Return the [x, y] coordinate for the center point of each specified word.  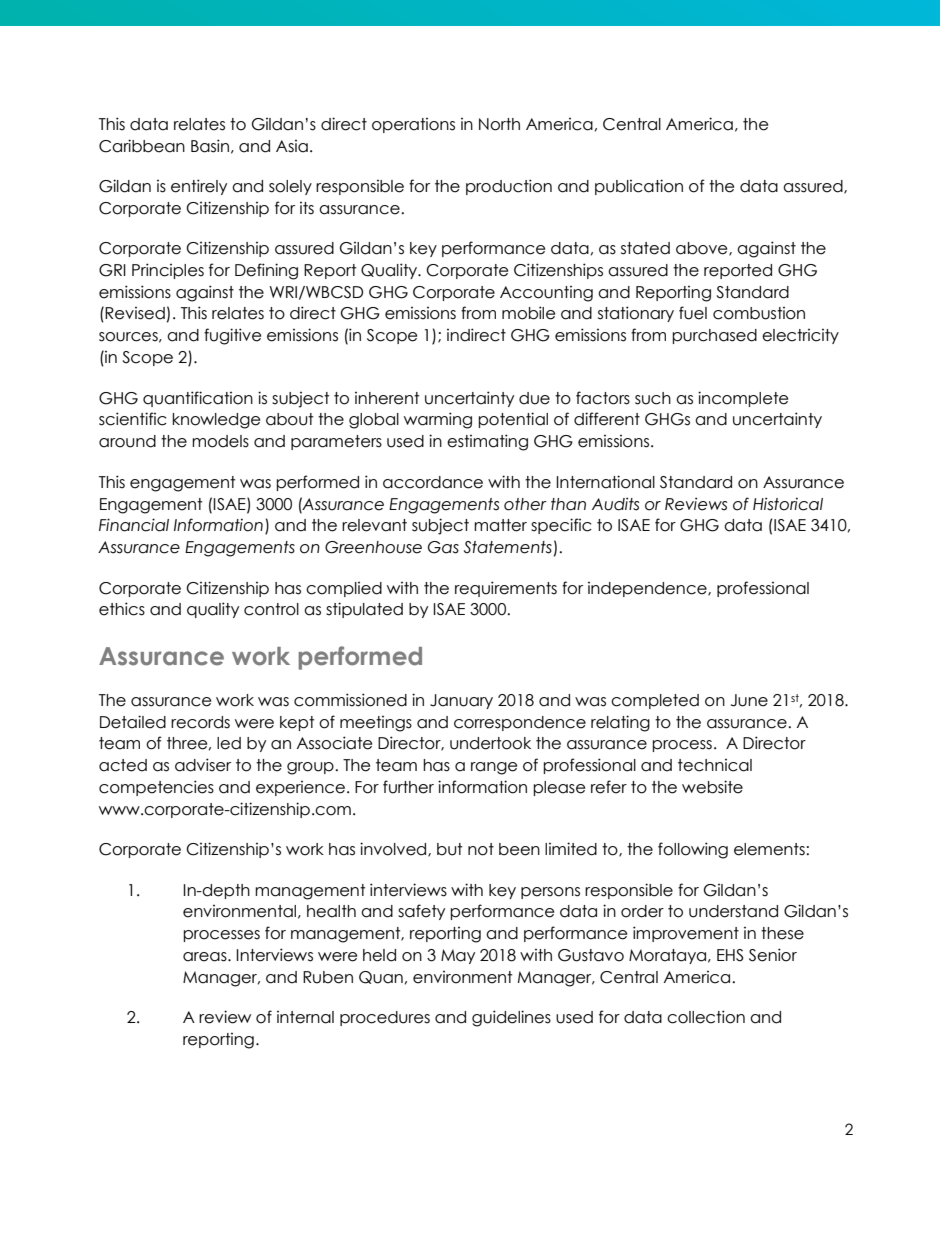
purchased [714, 336]
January [461, 701]
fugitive [232, 336]
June [749, 700]
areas [206, 957]
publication [639, 187]
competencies [156, 788]
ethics [122, 609]
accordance [433, 482]
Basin [210, 146]
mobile [528, 313]
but [449, 849]
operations [413, 125]
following [693, 850]
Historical [788, 504]
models [220, 441]
